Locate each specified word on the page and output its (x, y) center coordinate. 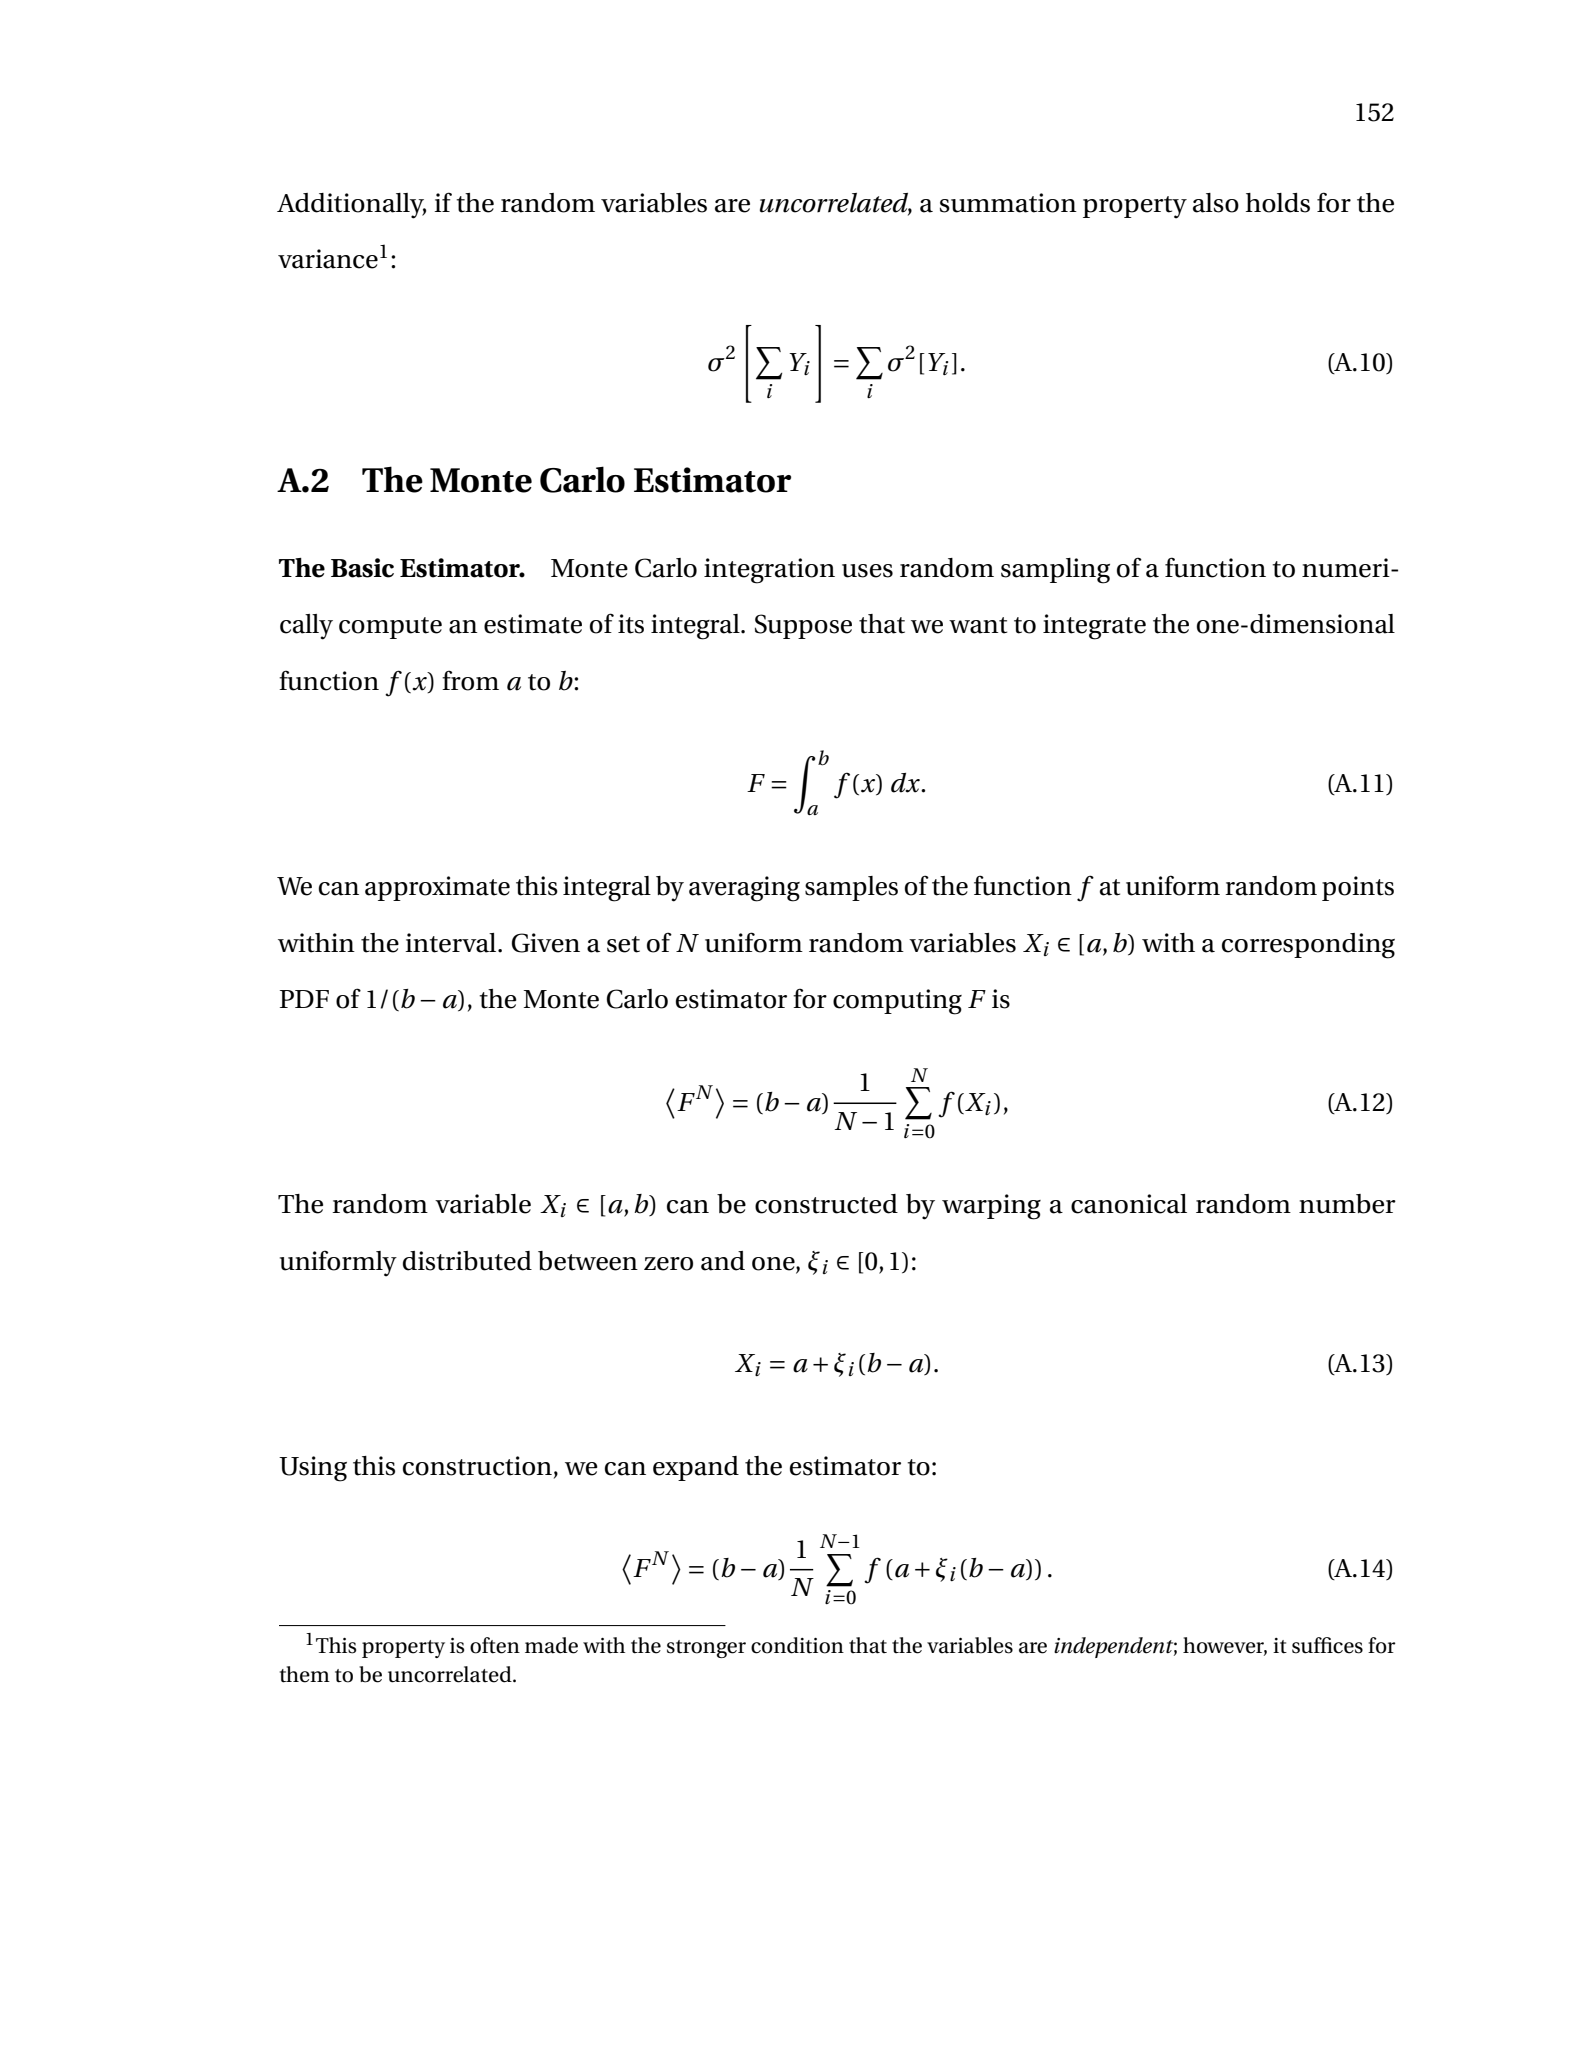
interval (452, 943)
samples (851, 888)
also (1216, 203)
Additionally (351, 206)
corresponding (1308, 946)
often (495, 1645)
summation (1008, 203)
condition (797, 1645)
